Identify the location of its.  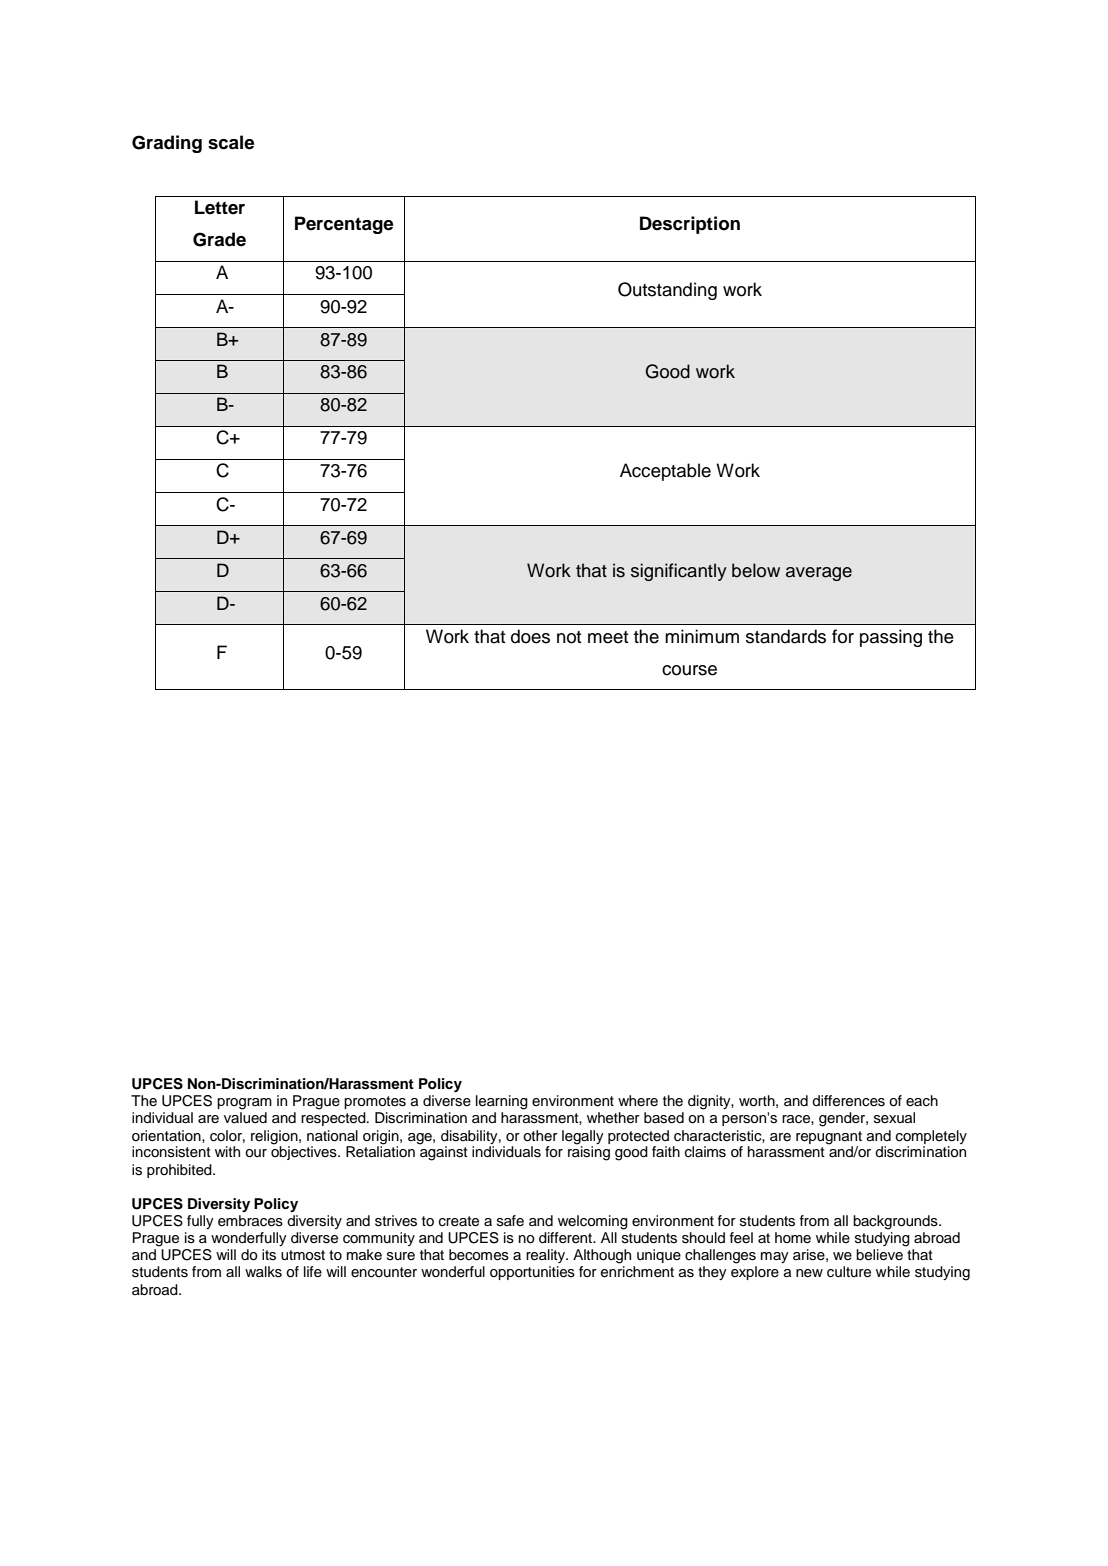
(269, 1255).
